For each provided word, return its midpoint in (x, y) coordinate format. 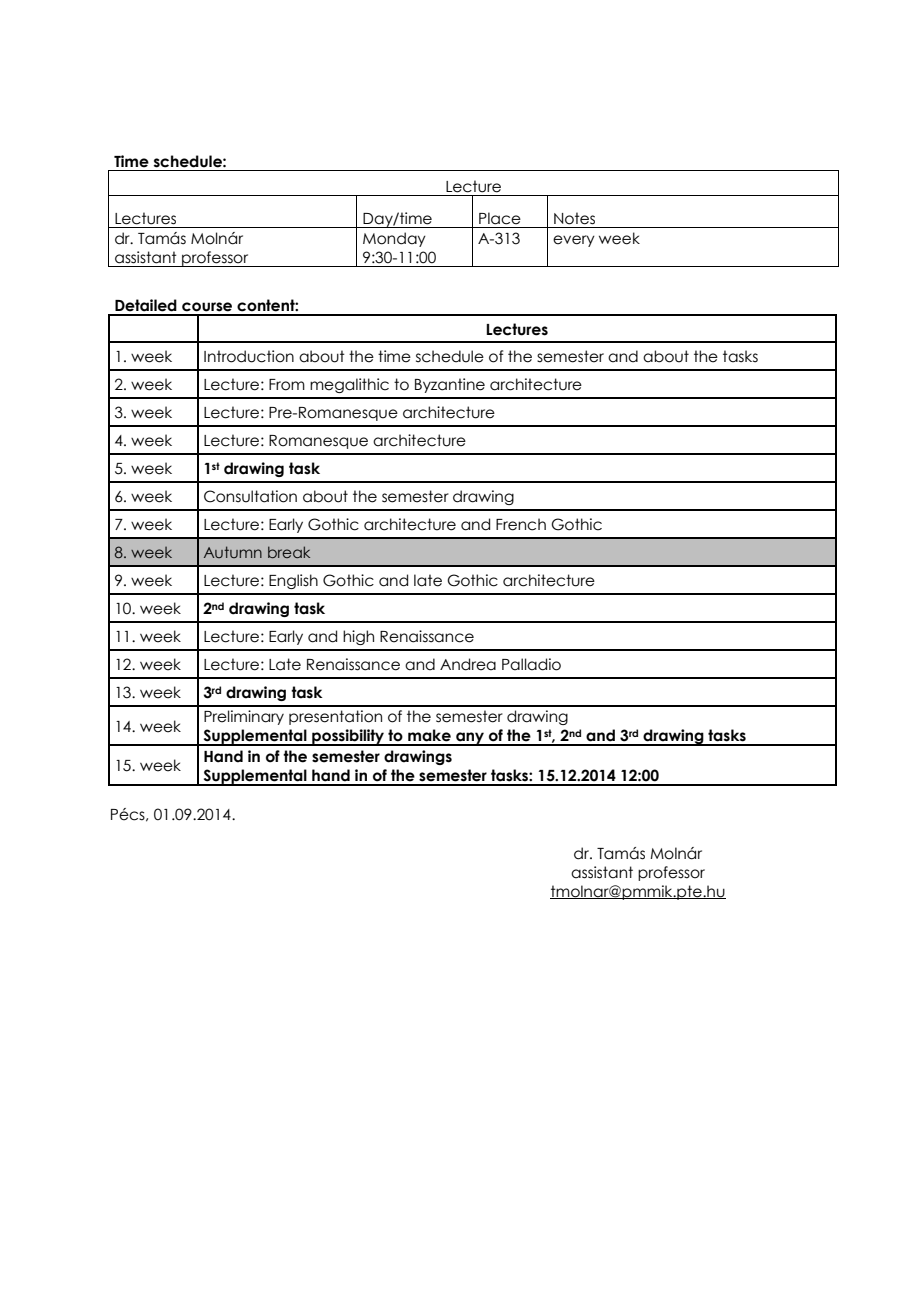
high (358, 637)
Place (500, 218)
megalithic (349, 385)
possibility (348, 737)
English (293, 581)
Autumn (233, 552)
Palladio (531, 664)
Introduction (249, 356)
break (289, 552)
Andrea (468, 664)
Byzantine (450, 385)
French (521, 524)
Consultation (250, 496)
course (207, 307)
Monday (394, 239)
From (287, 385)
